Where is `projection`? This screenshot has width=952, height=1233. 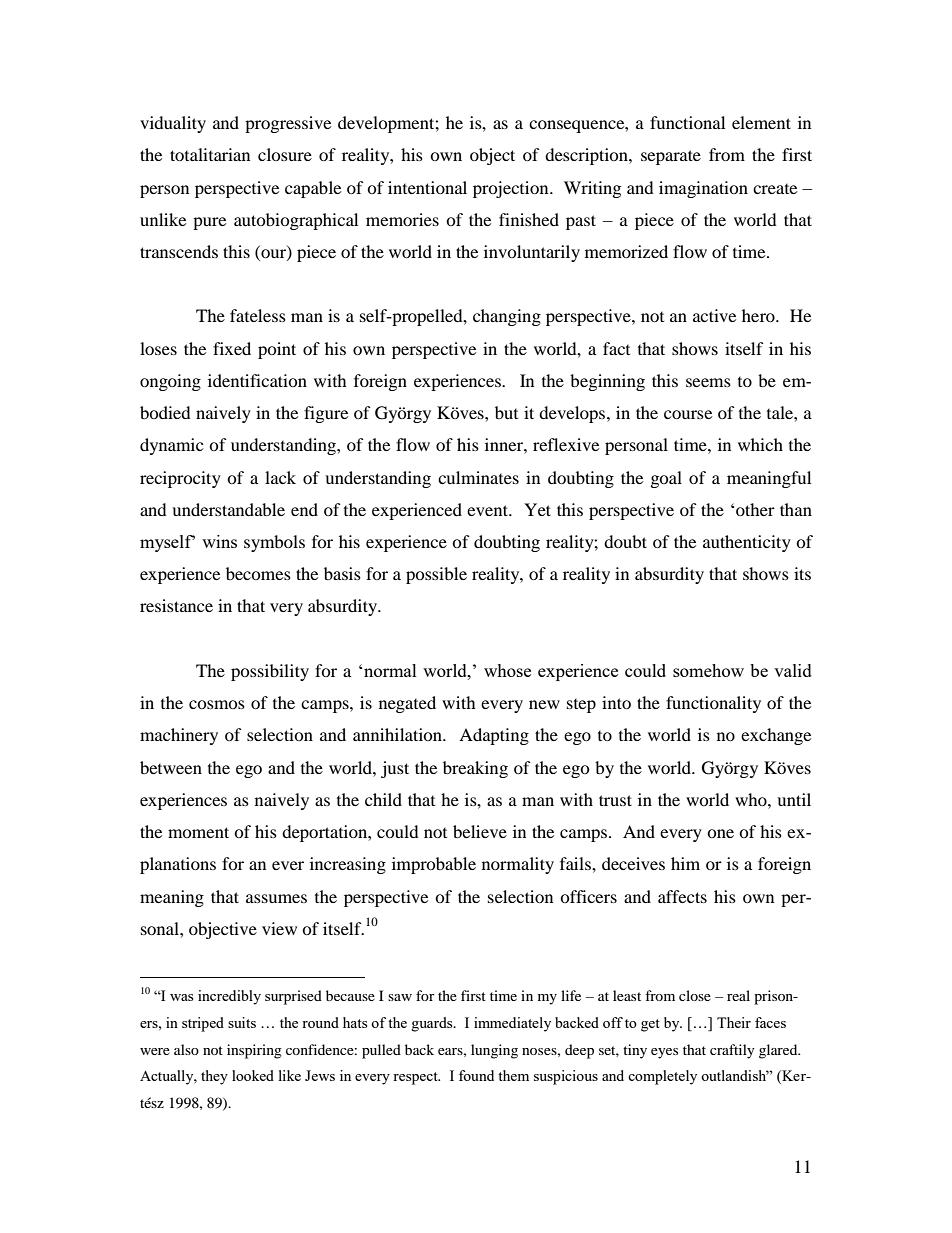 projection is located at coordinates (512, 189).
